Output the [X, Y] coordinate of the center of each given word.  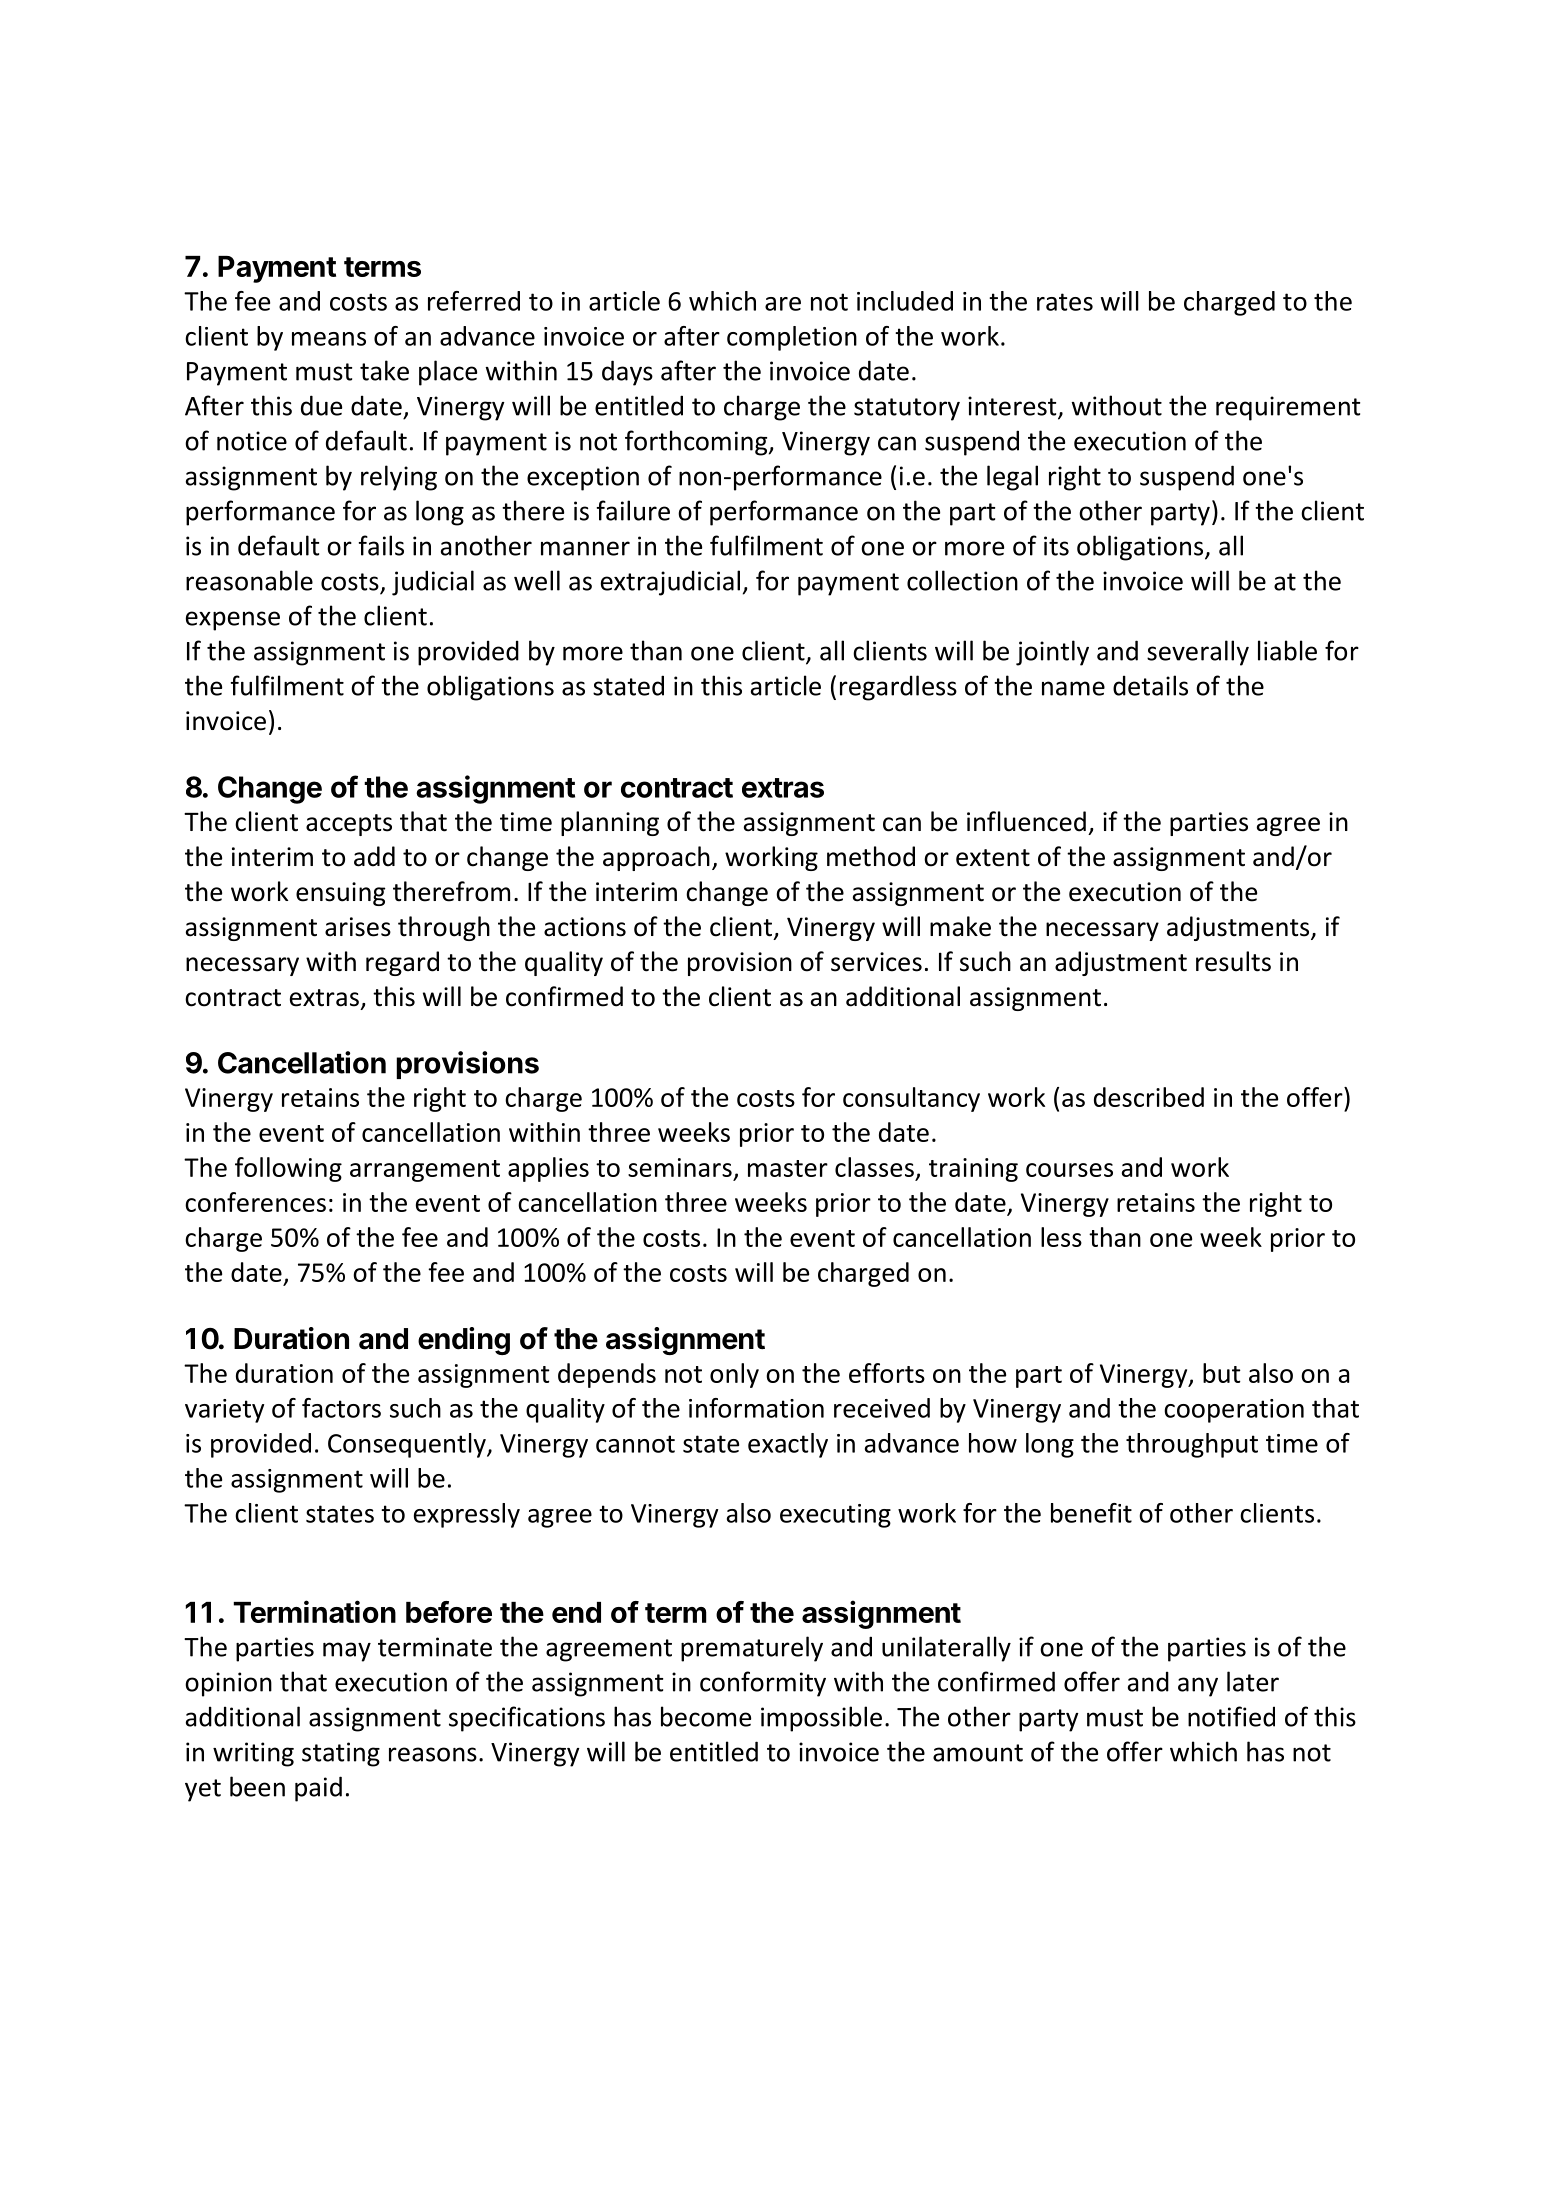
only [734, 1375]
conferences [255, 1202]
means [329, 339]
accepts [349, 825]
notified [1231, 1716]
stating [341, 1754]
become [706, 1716]
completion [792, 338]
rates [1065, 302]
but [1222, 1373]
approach [656, 858]
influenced [1026, 821]
